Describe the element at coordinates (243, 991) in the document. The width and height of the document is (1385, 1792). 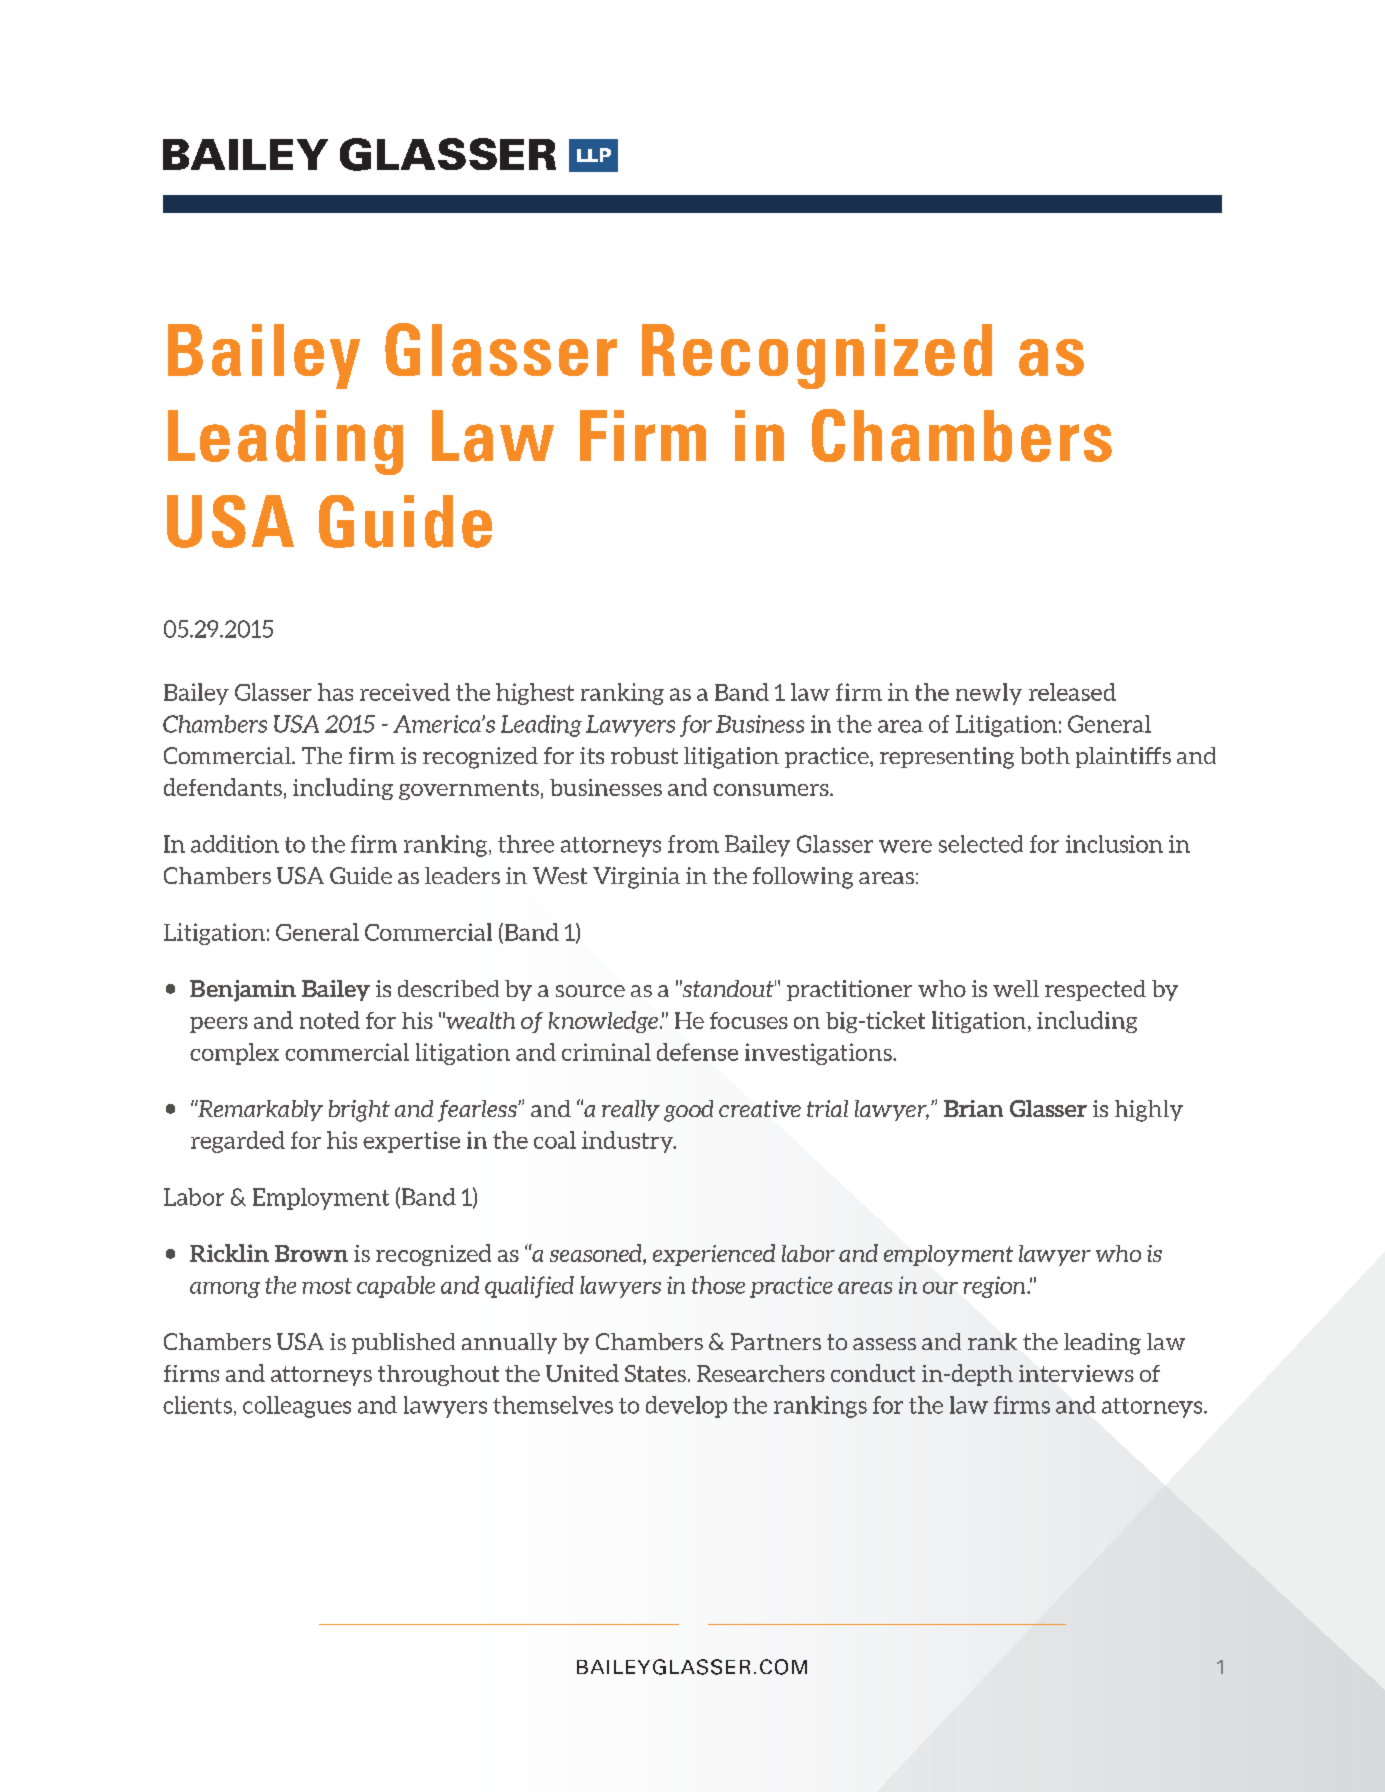
I see `Benjamin` at that location.
